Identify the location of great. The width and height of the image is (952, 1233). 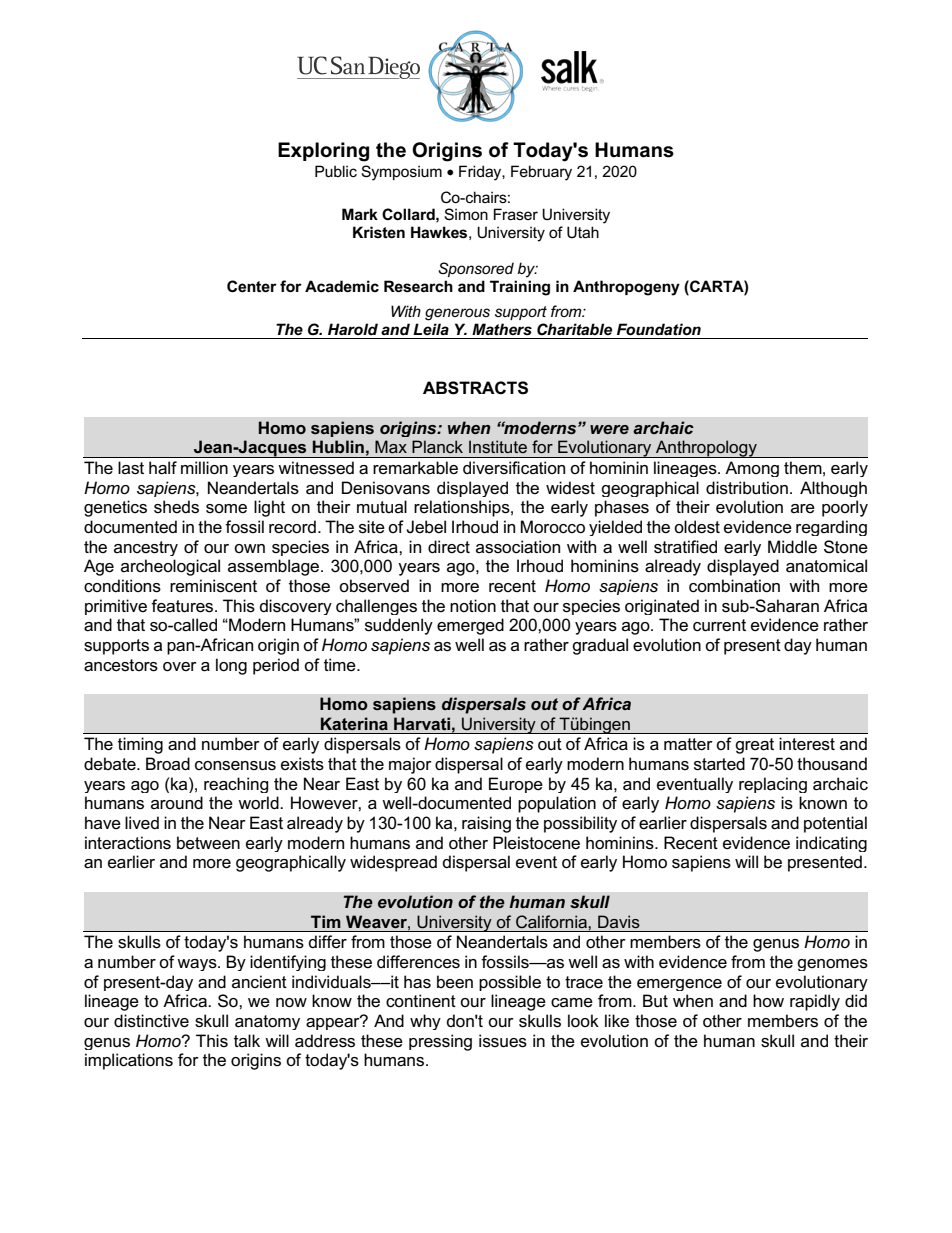
(754, 746).
